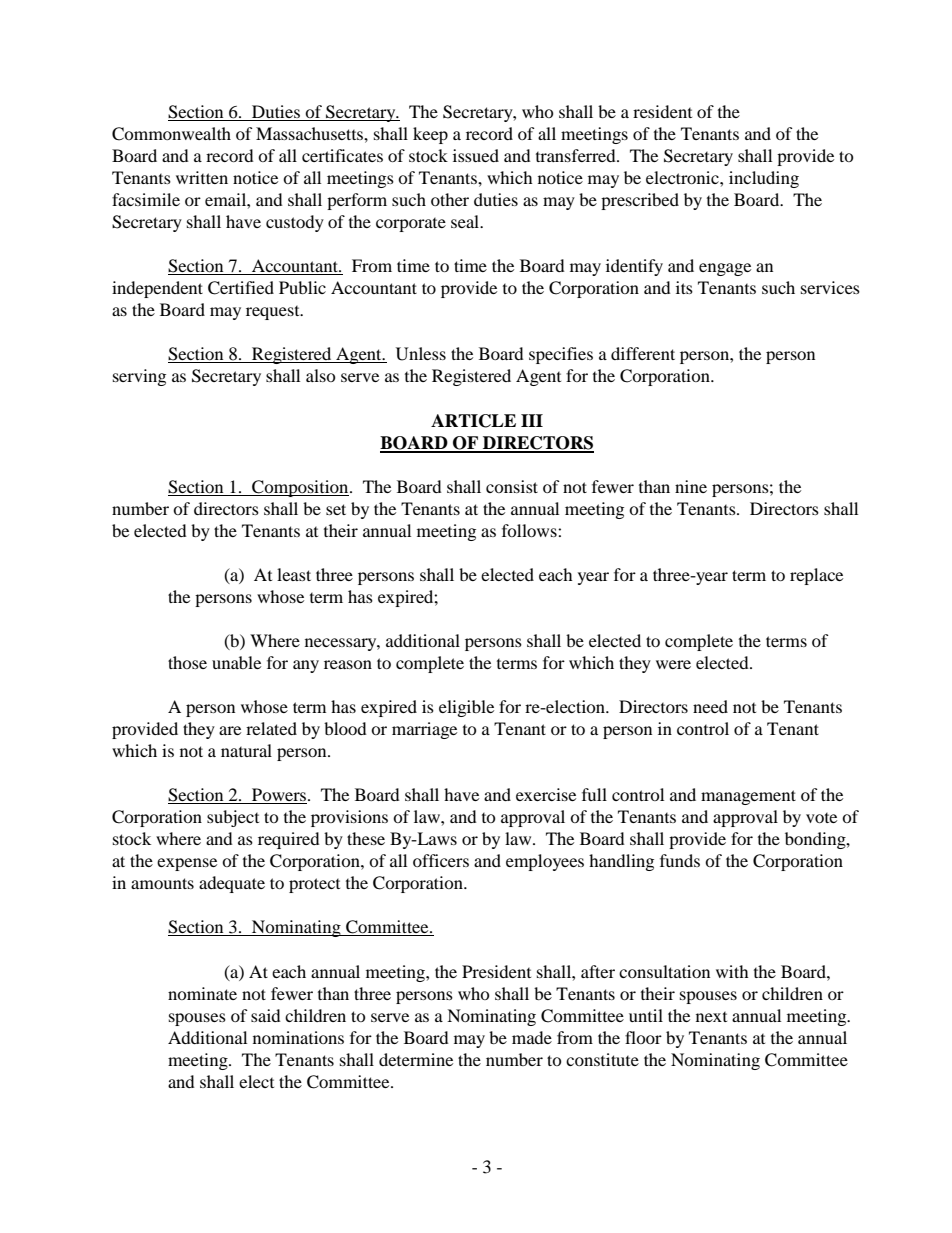  Describe the element at coordinates (476, 155) in the page. I see `issued` at that location.
